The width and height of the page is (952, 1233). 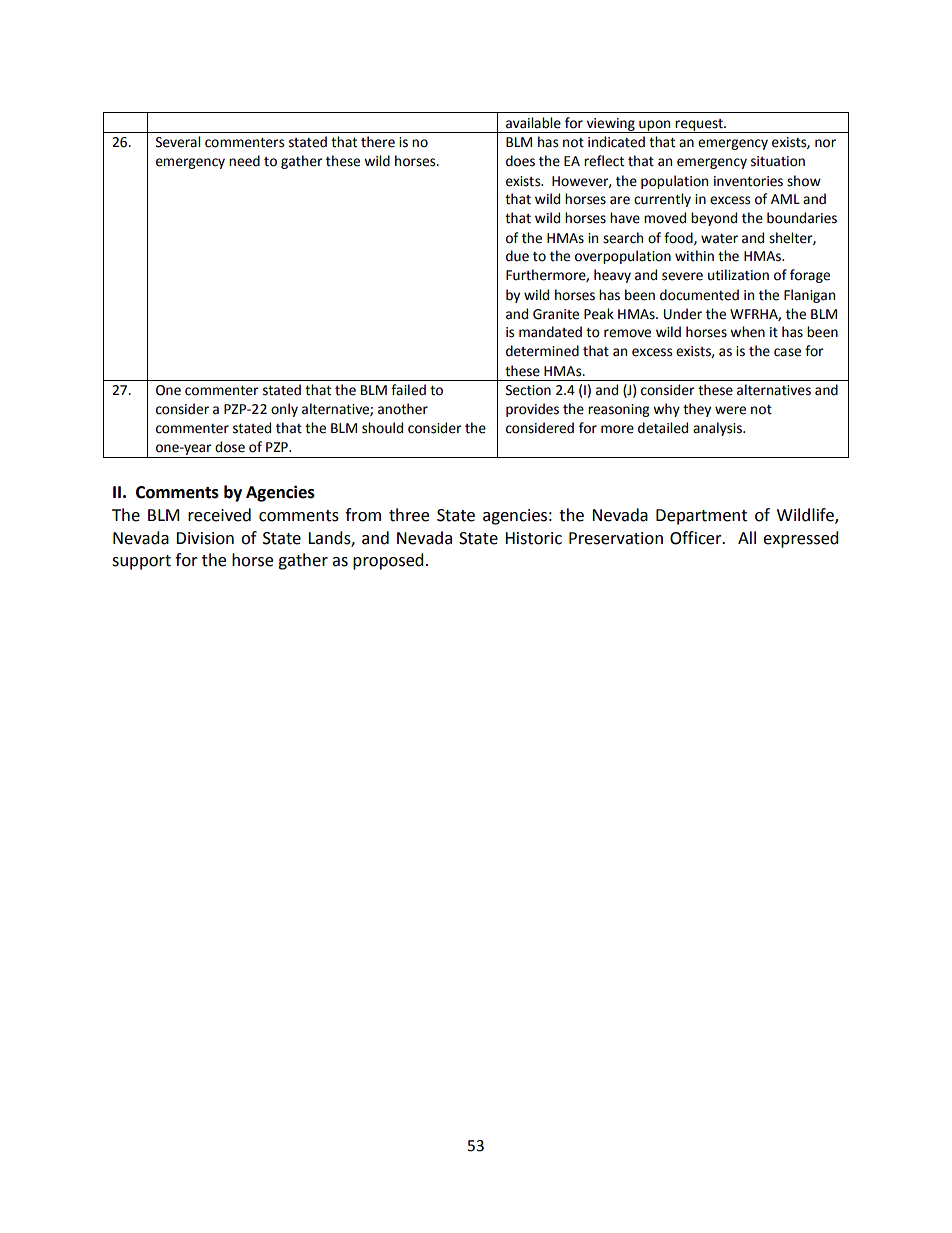 I want to click on when, so click(x=747, y=332).
